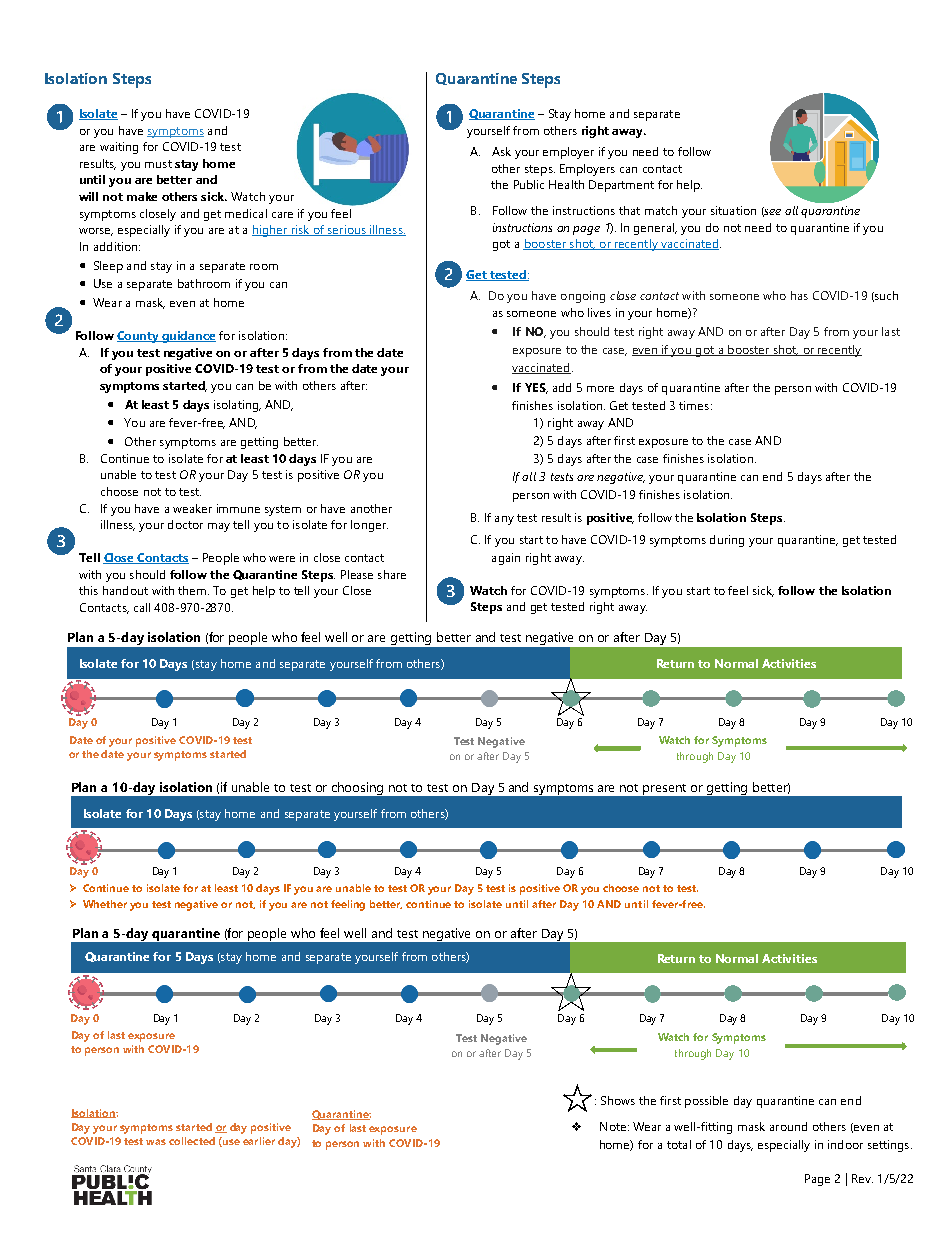  What do you see at coordinates (706, 1102) in the screenshot?
I see `possible` at bounding box center [706, 1102].
